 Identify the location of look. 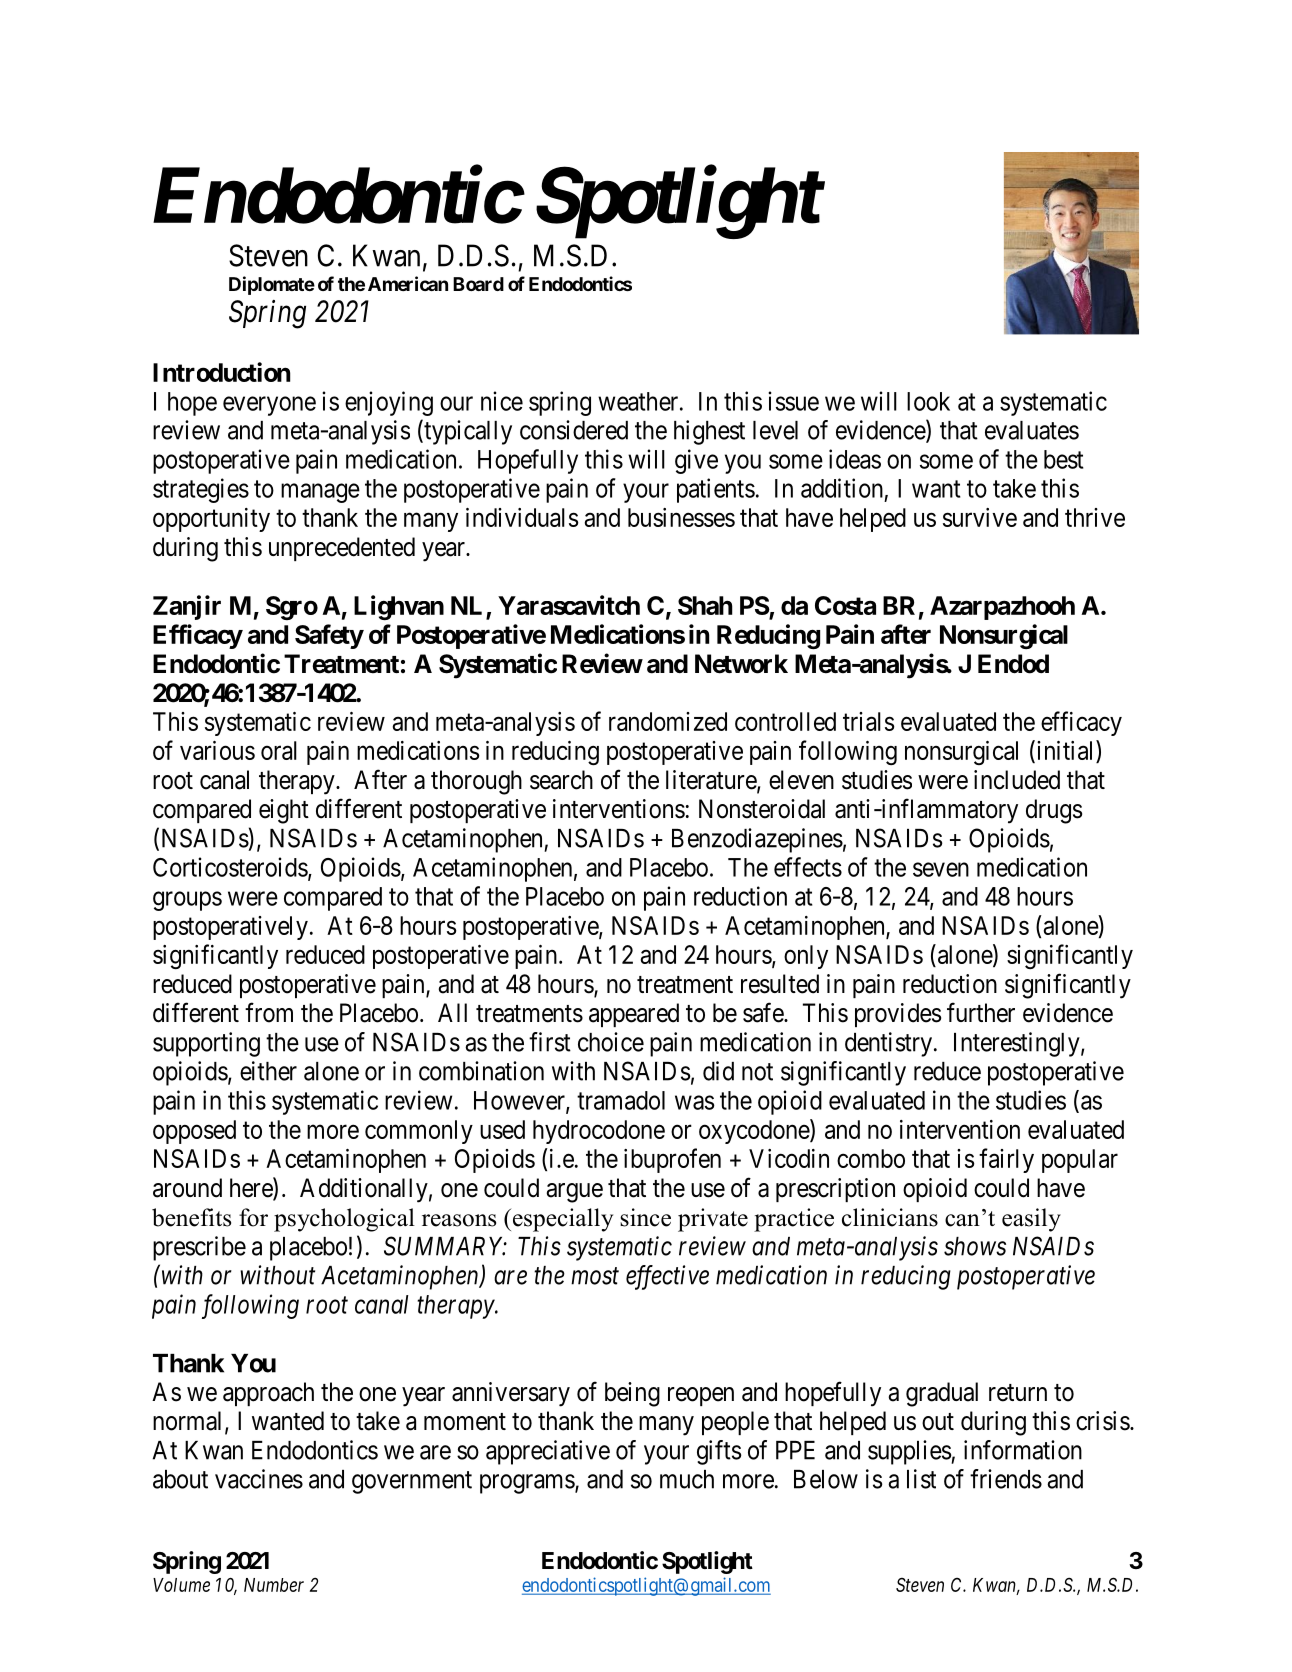
(928, 401).
